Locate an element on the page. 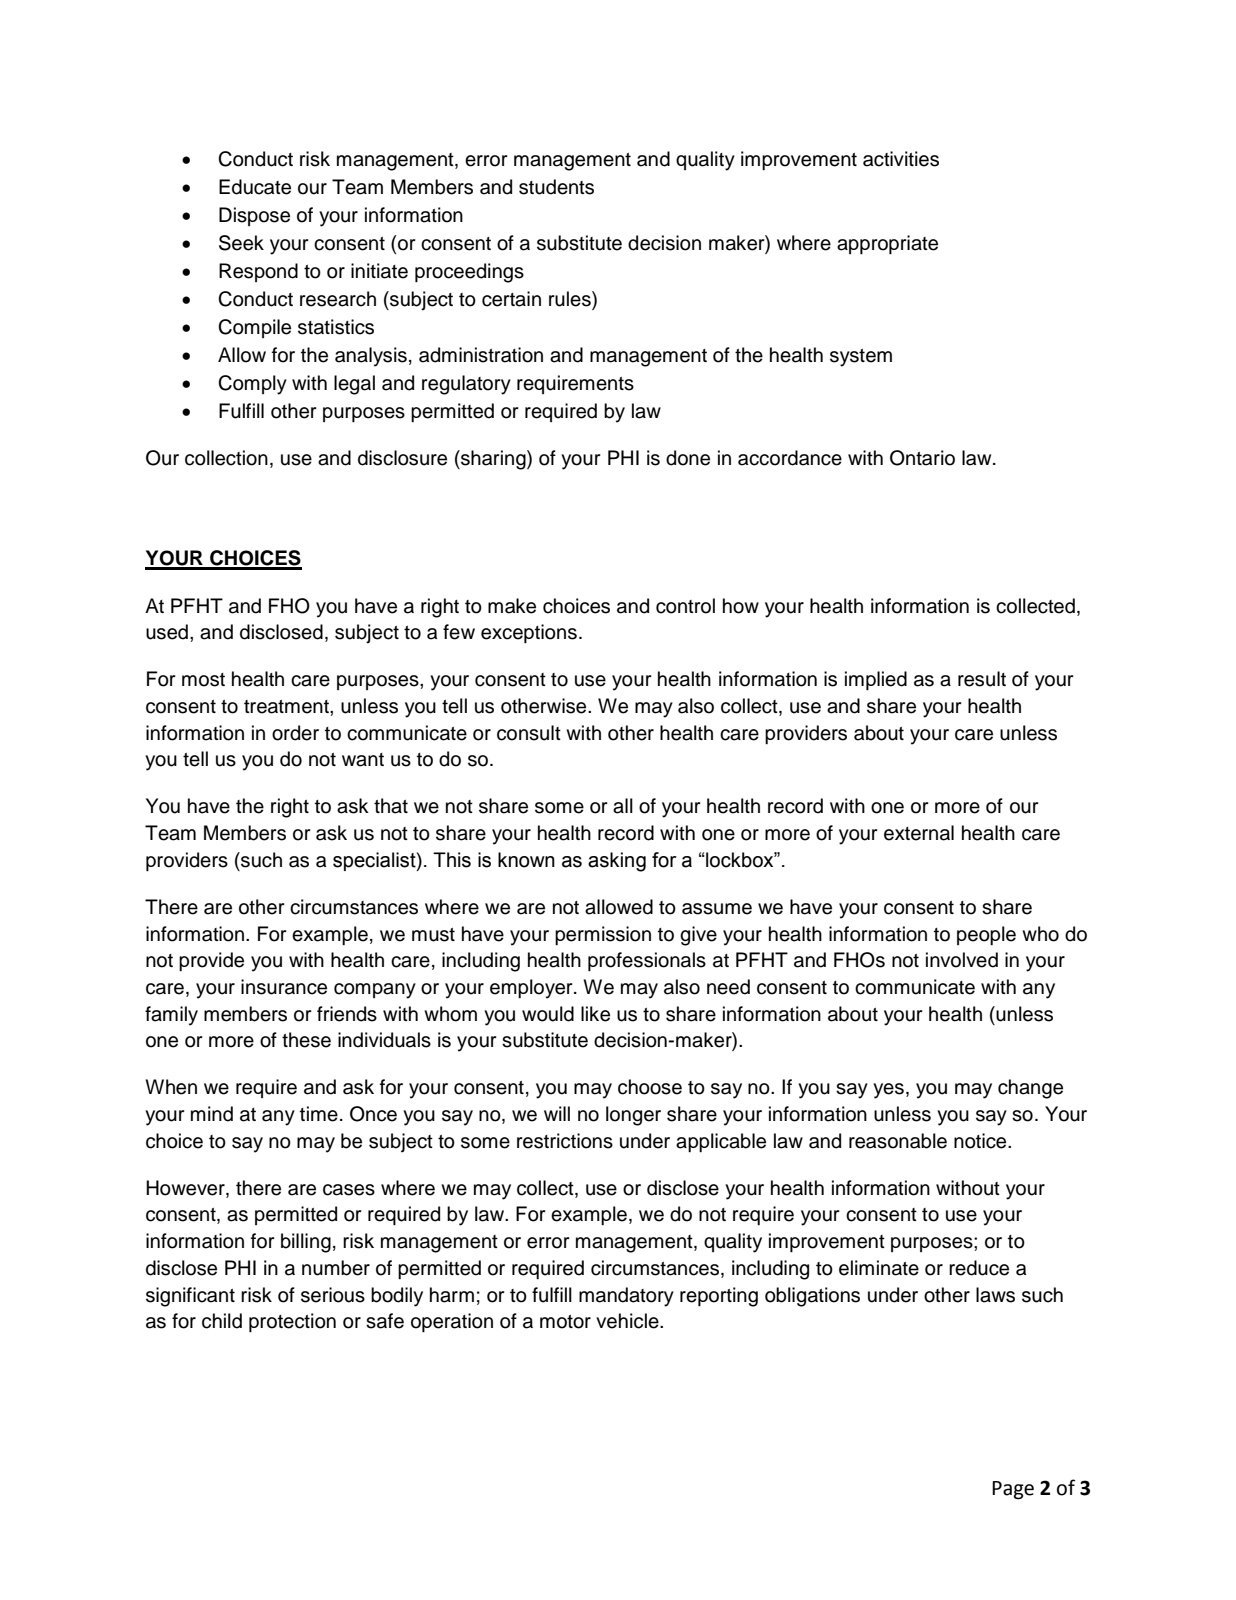 This document has width=1236, height=1600. Educate is located at coordinates (255, 187).
